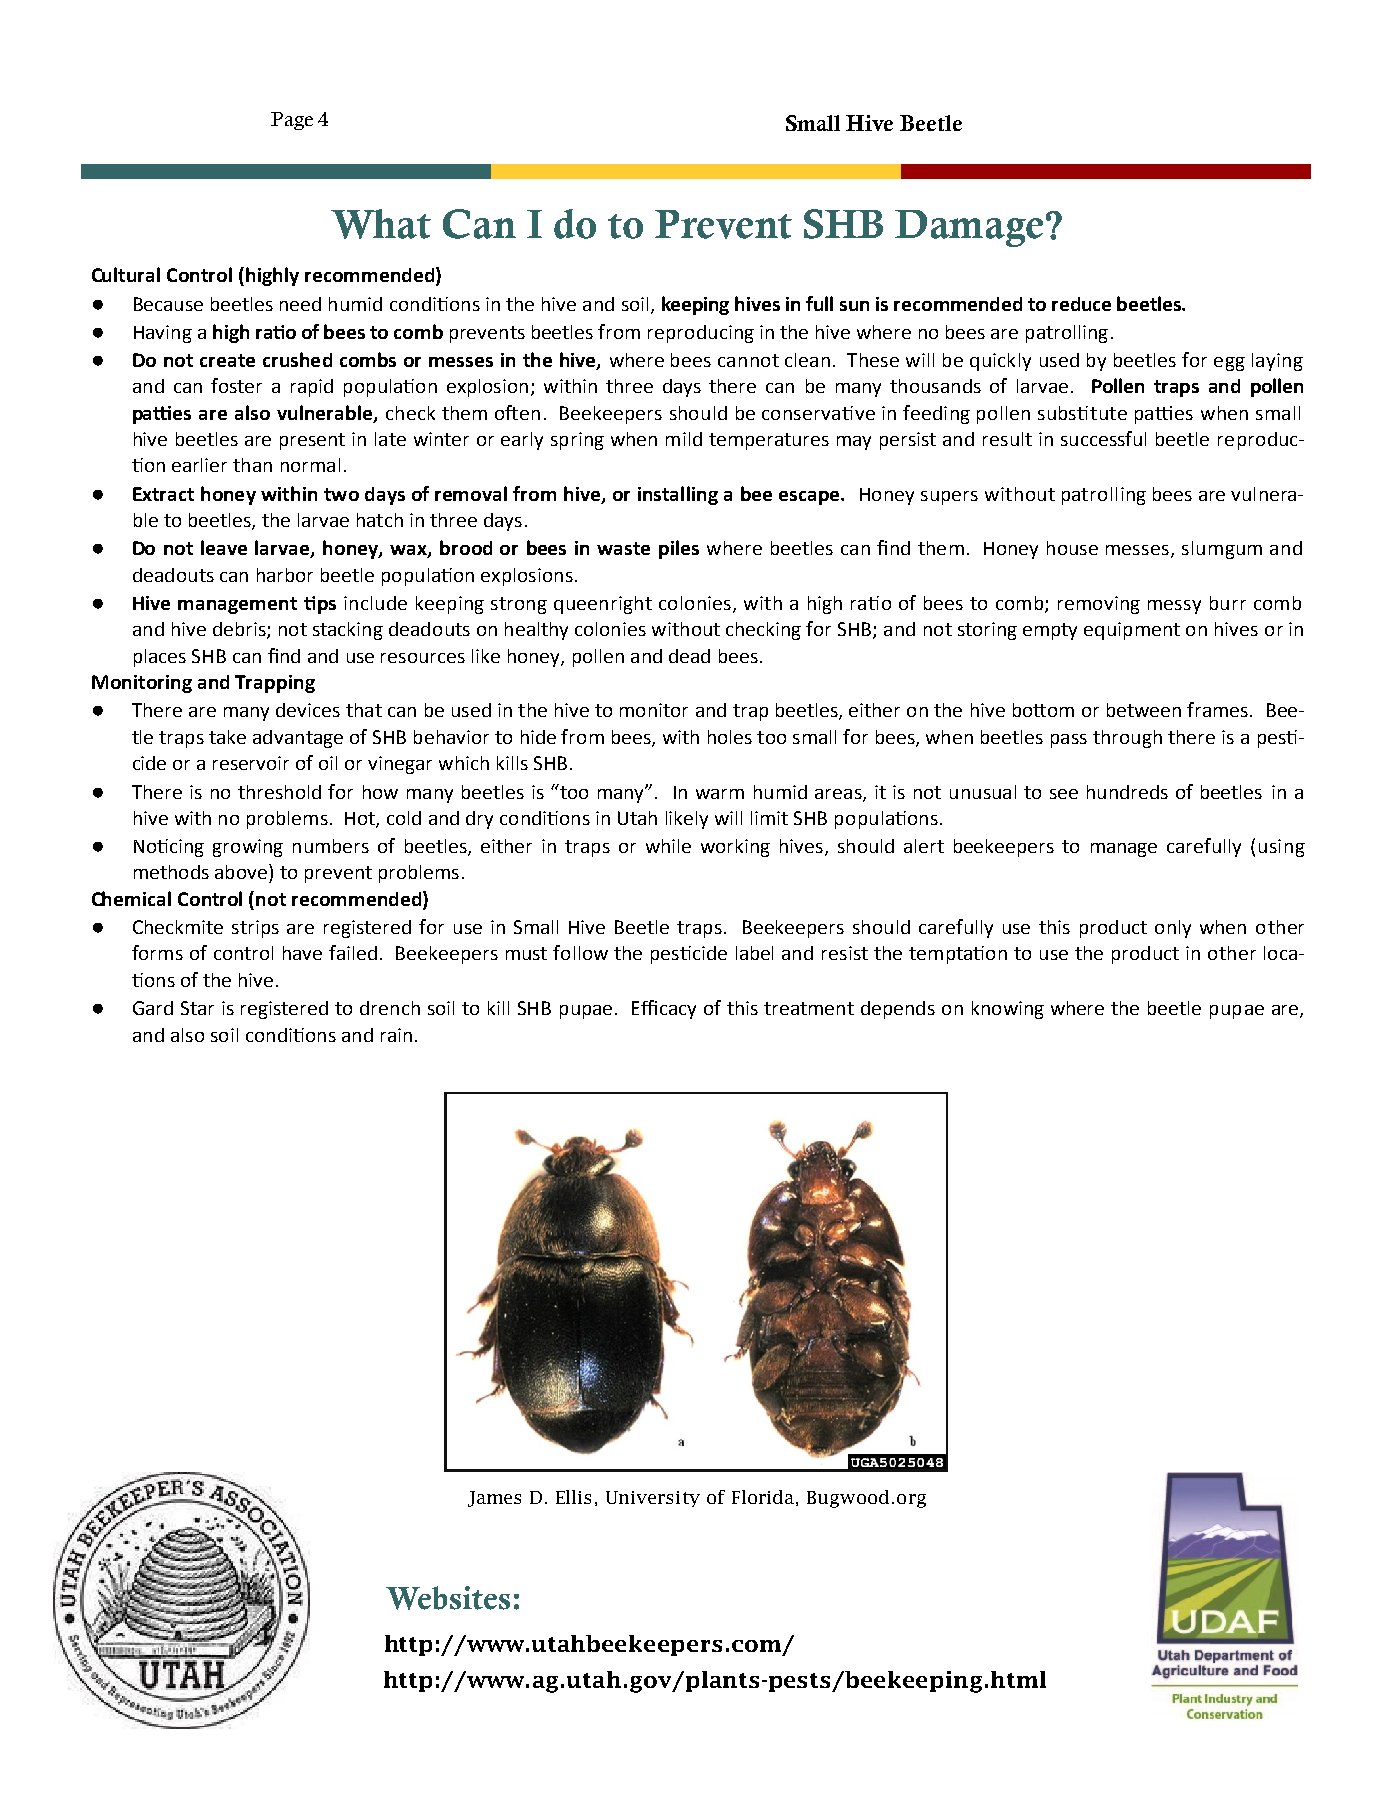 This image has width=1394, height=1804. Describe the element at coordinates (679, 549) in the image. I see `piles` at that location.
